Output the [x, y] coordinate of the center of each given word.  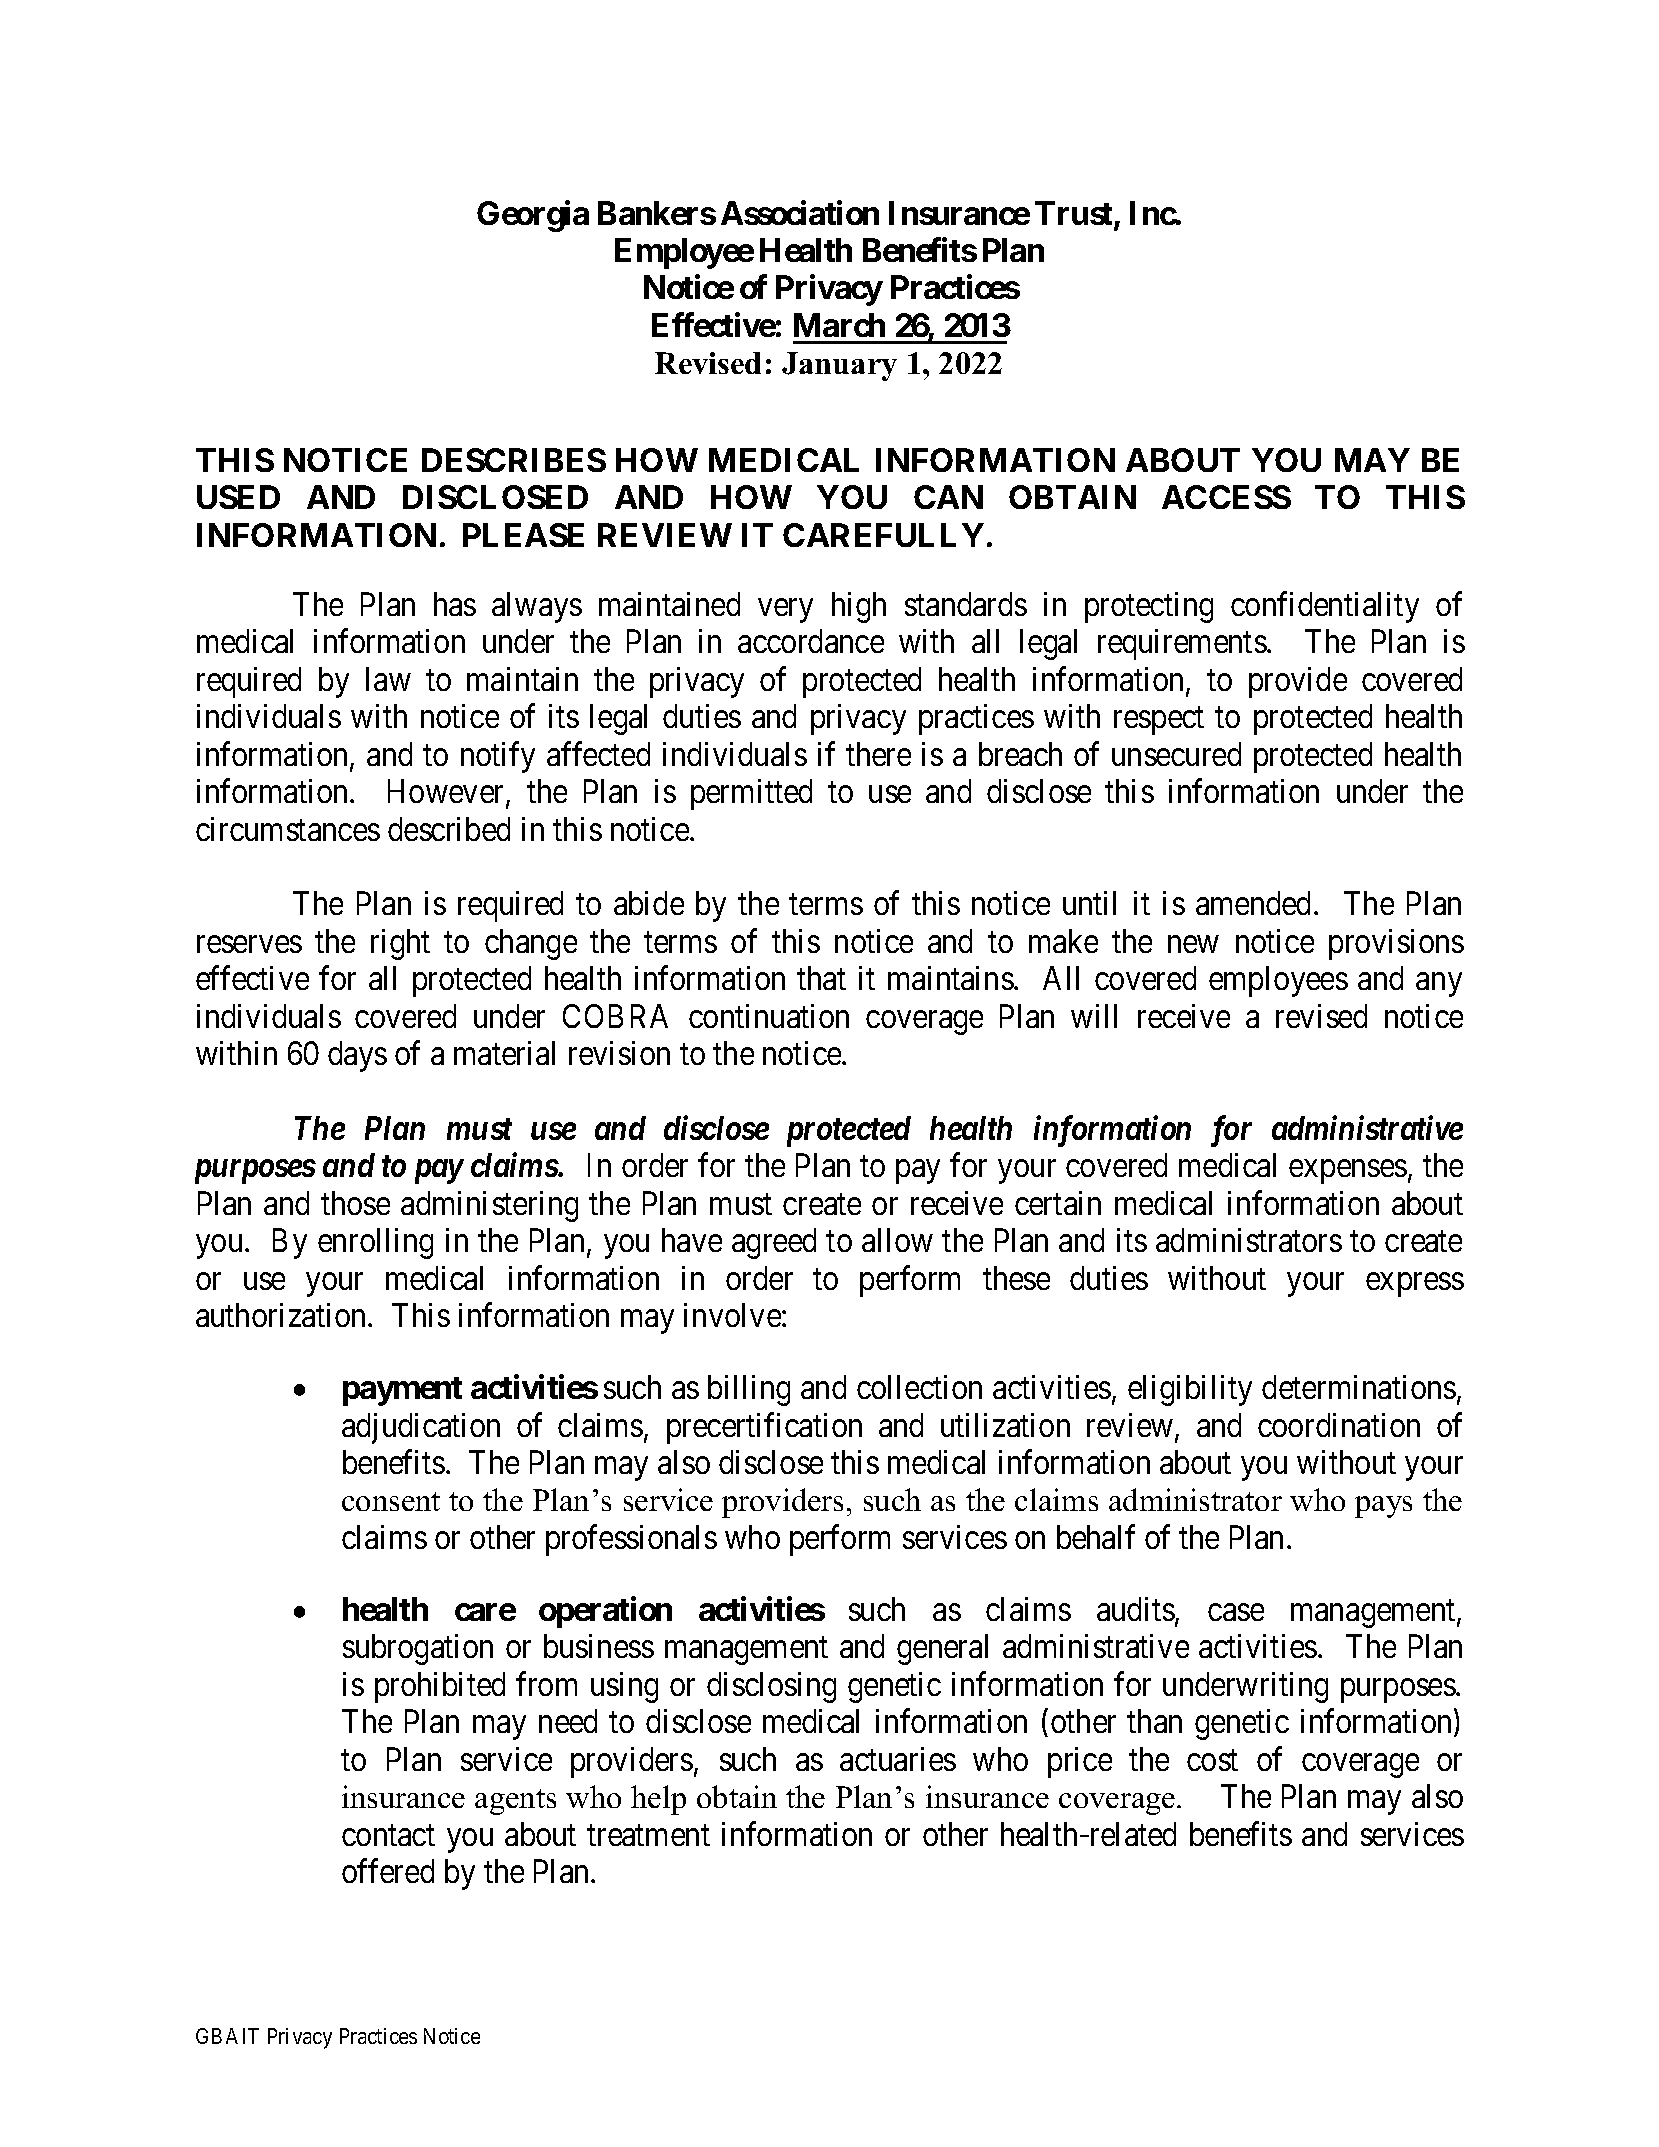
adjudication [421, 1428]
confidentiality [1325, 607]
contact [388, 1835]
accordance [811, 641]
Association [800, 212]
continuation [769, 1016]
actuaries [898, 1759]
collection [919, 1387]
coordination [1339, 1425]
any [1439, 985]
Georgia [533, 216]
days [357, 1056]
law [388, 679]
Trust [1075, 214]
